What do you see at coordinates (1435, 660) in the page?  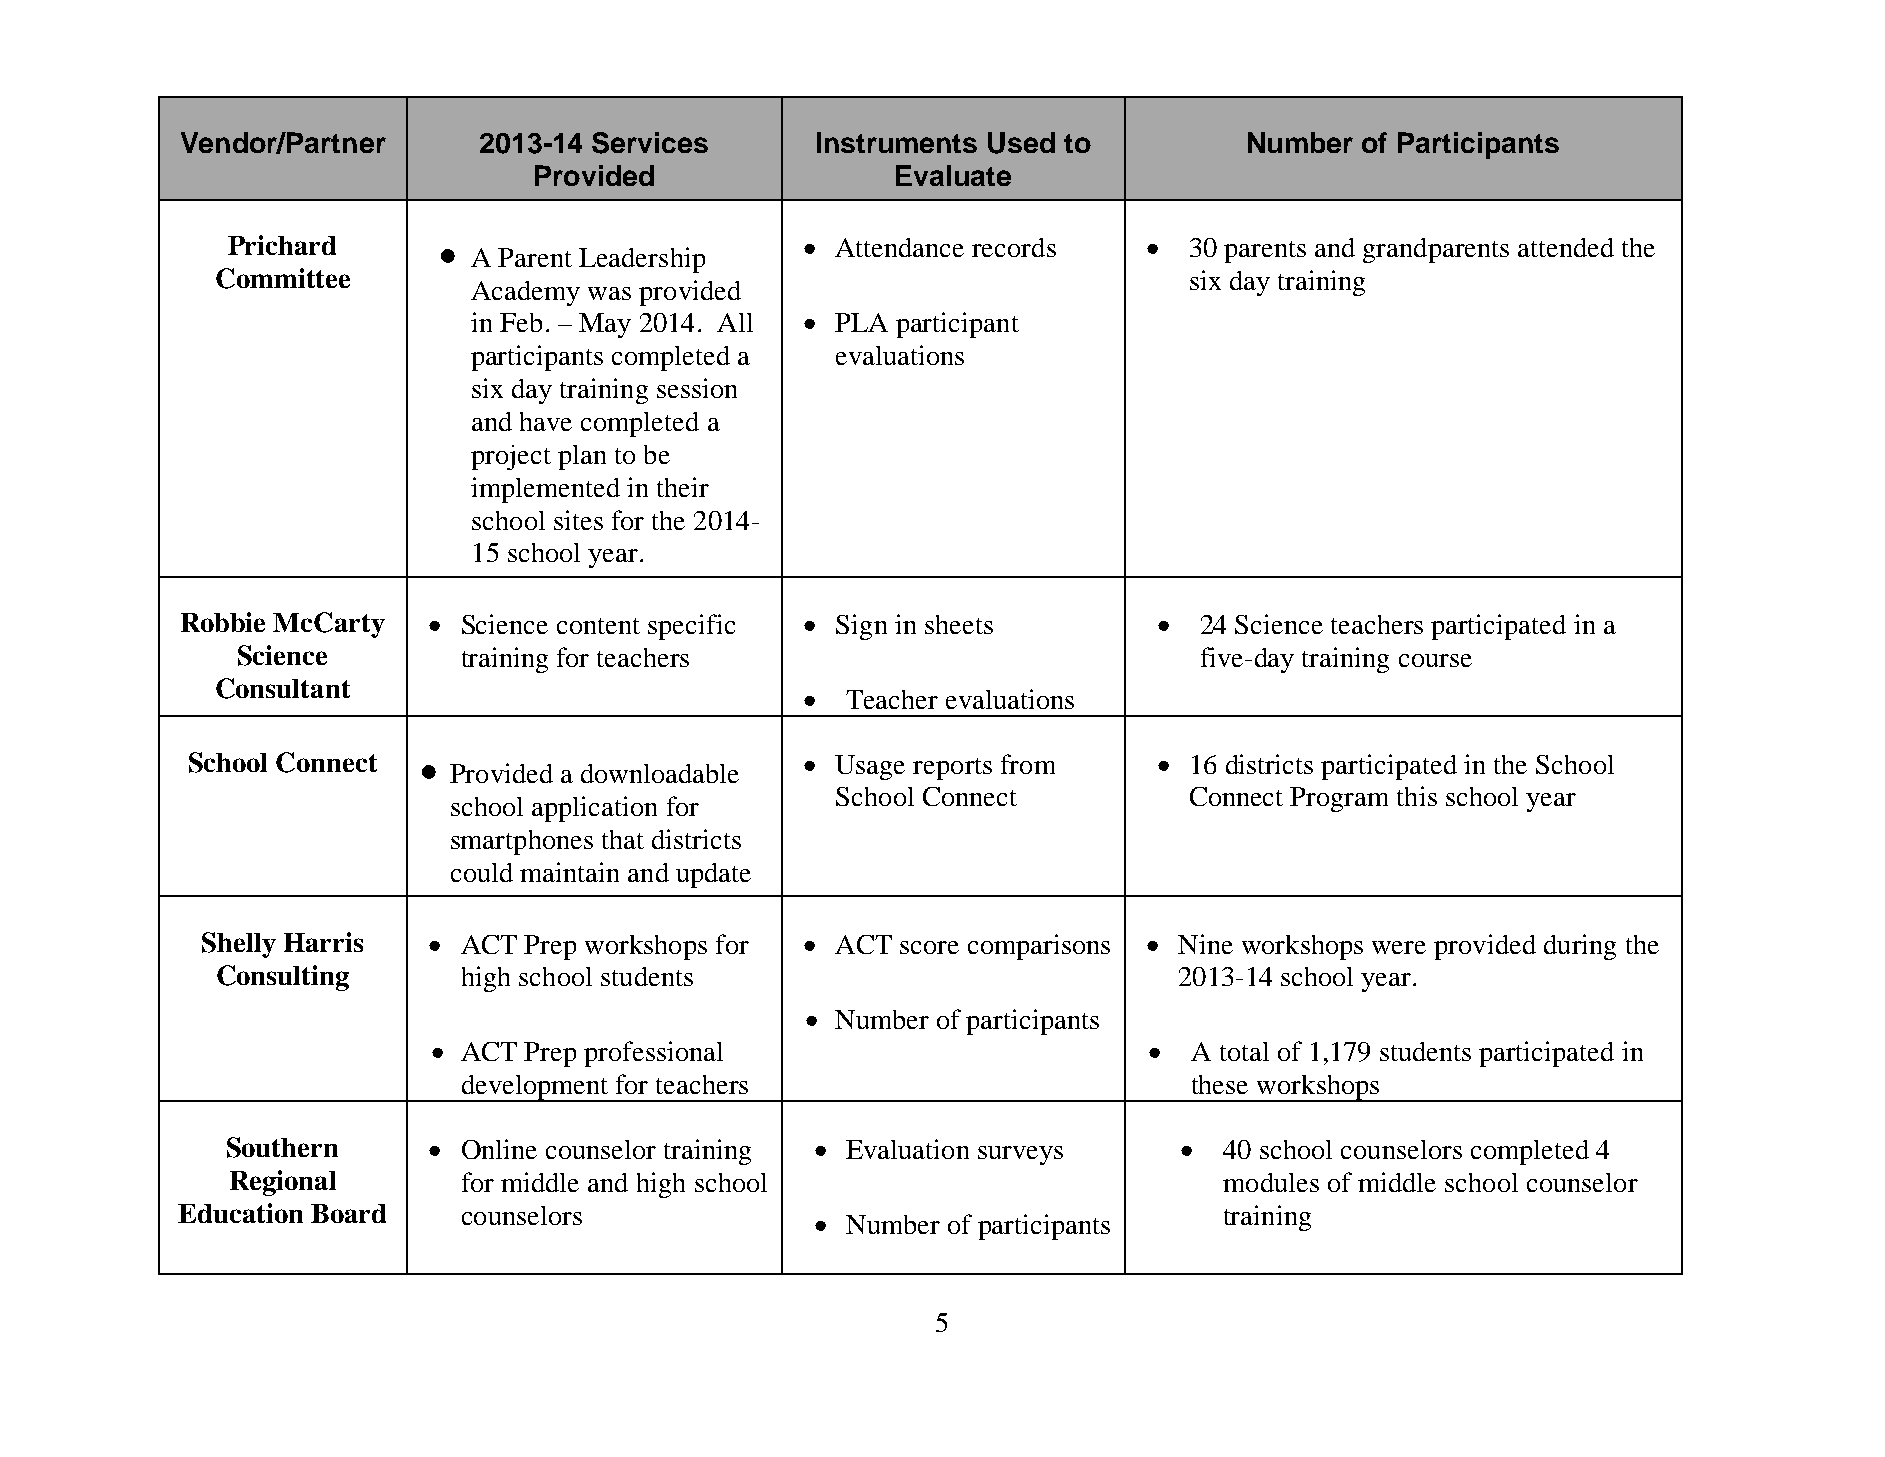 I see `course` at bounding box center [1435, 660].
